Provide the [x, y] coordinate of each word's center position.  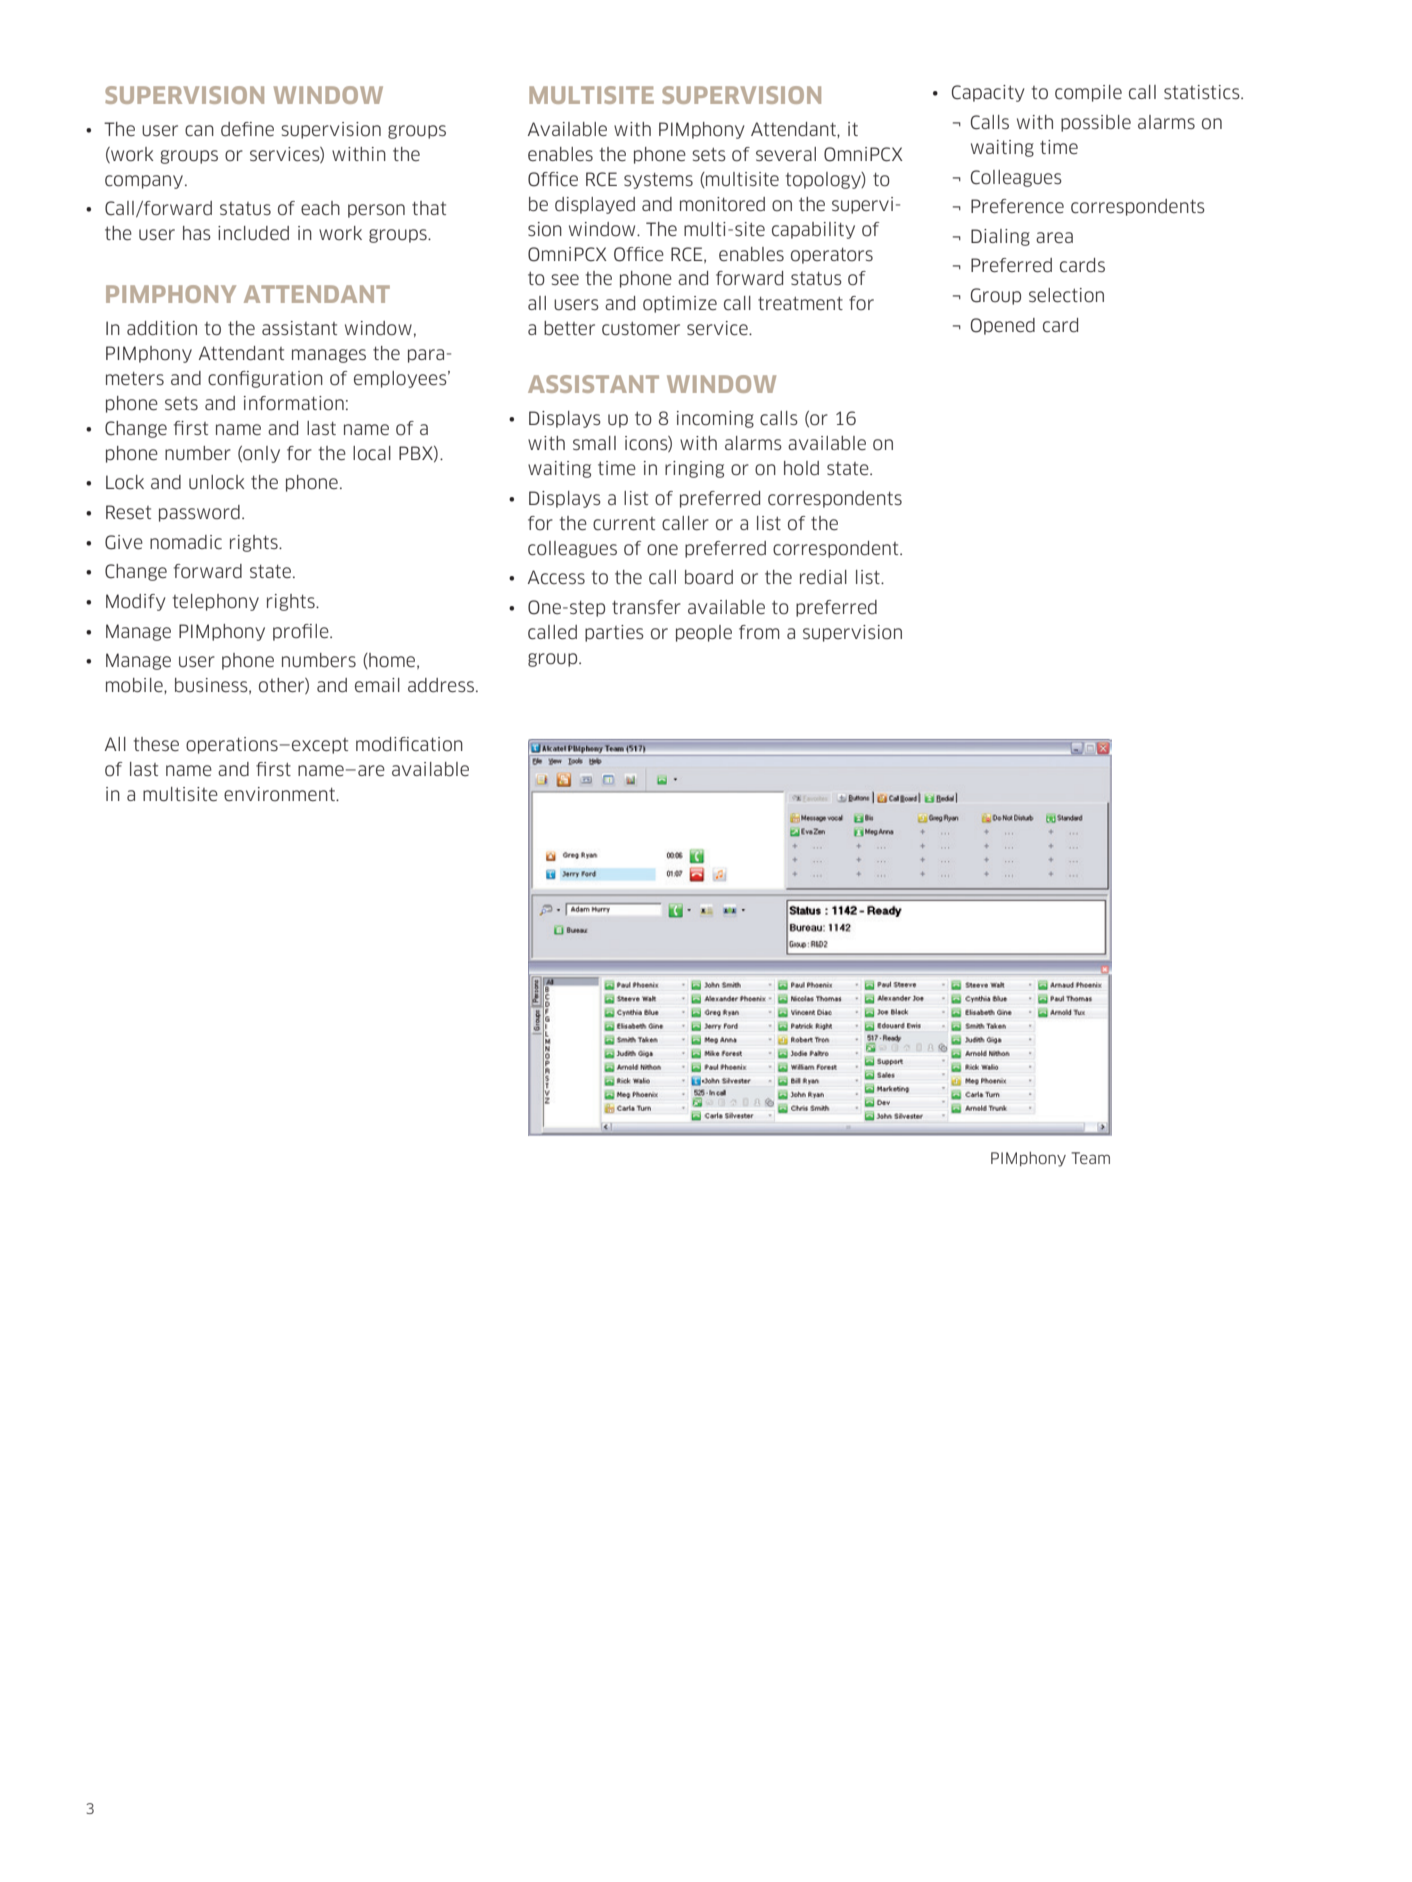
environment [280, 794]
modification [409, 744]
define [247, 129]
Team [1090, 1158]
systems [658, 180]
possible [1096, 123]
